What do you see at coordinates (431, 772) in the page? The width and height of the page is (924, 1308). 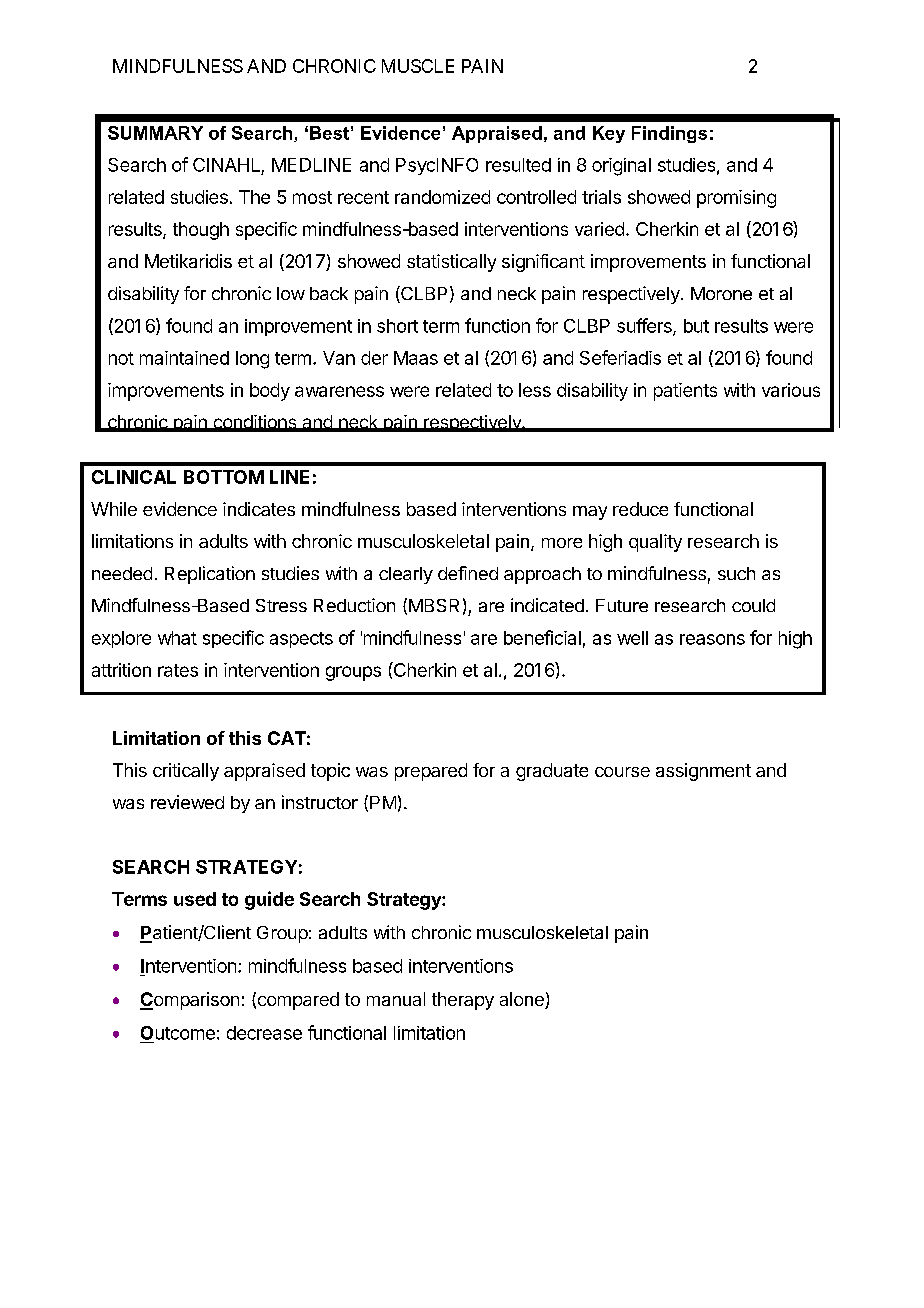 I see `prepared` at bounding box center [431, 772].
